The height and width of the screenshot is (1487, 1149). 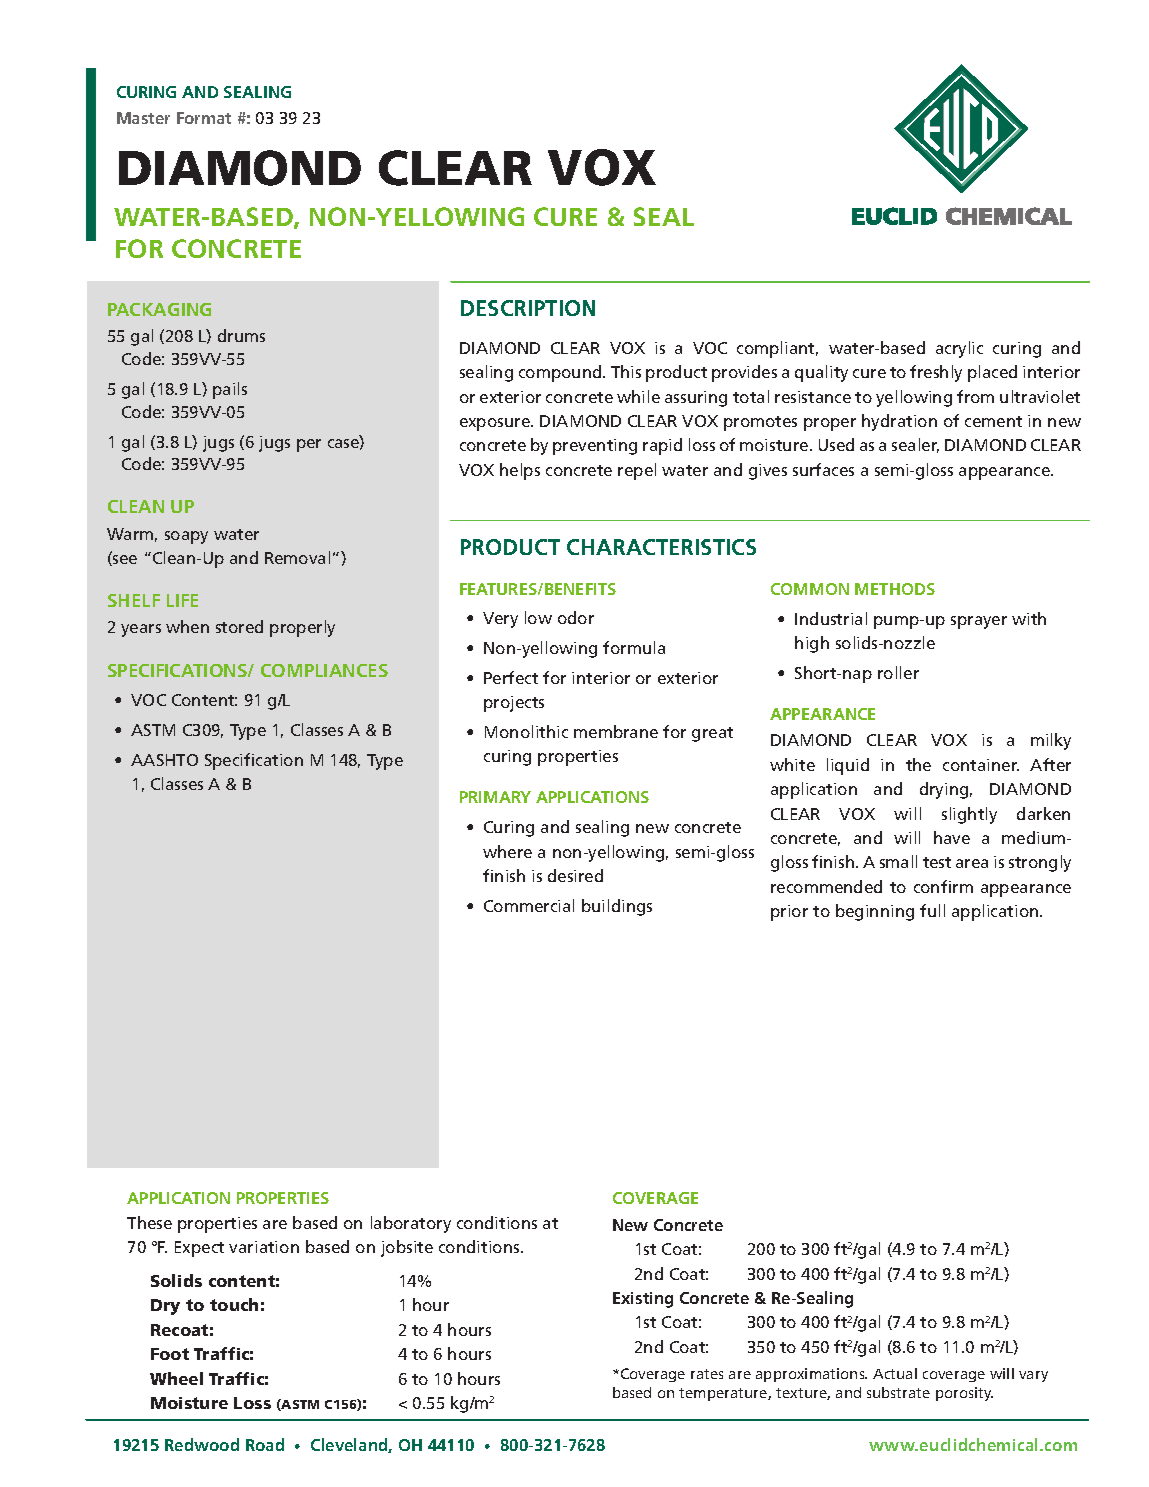 What do you see at coordinates (959, 349) in the screenshot?
I see `acrylic` at bounding box center [959, 349].
